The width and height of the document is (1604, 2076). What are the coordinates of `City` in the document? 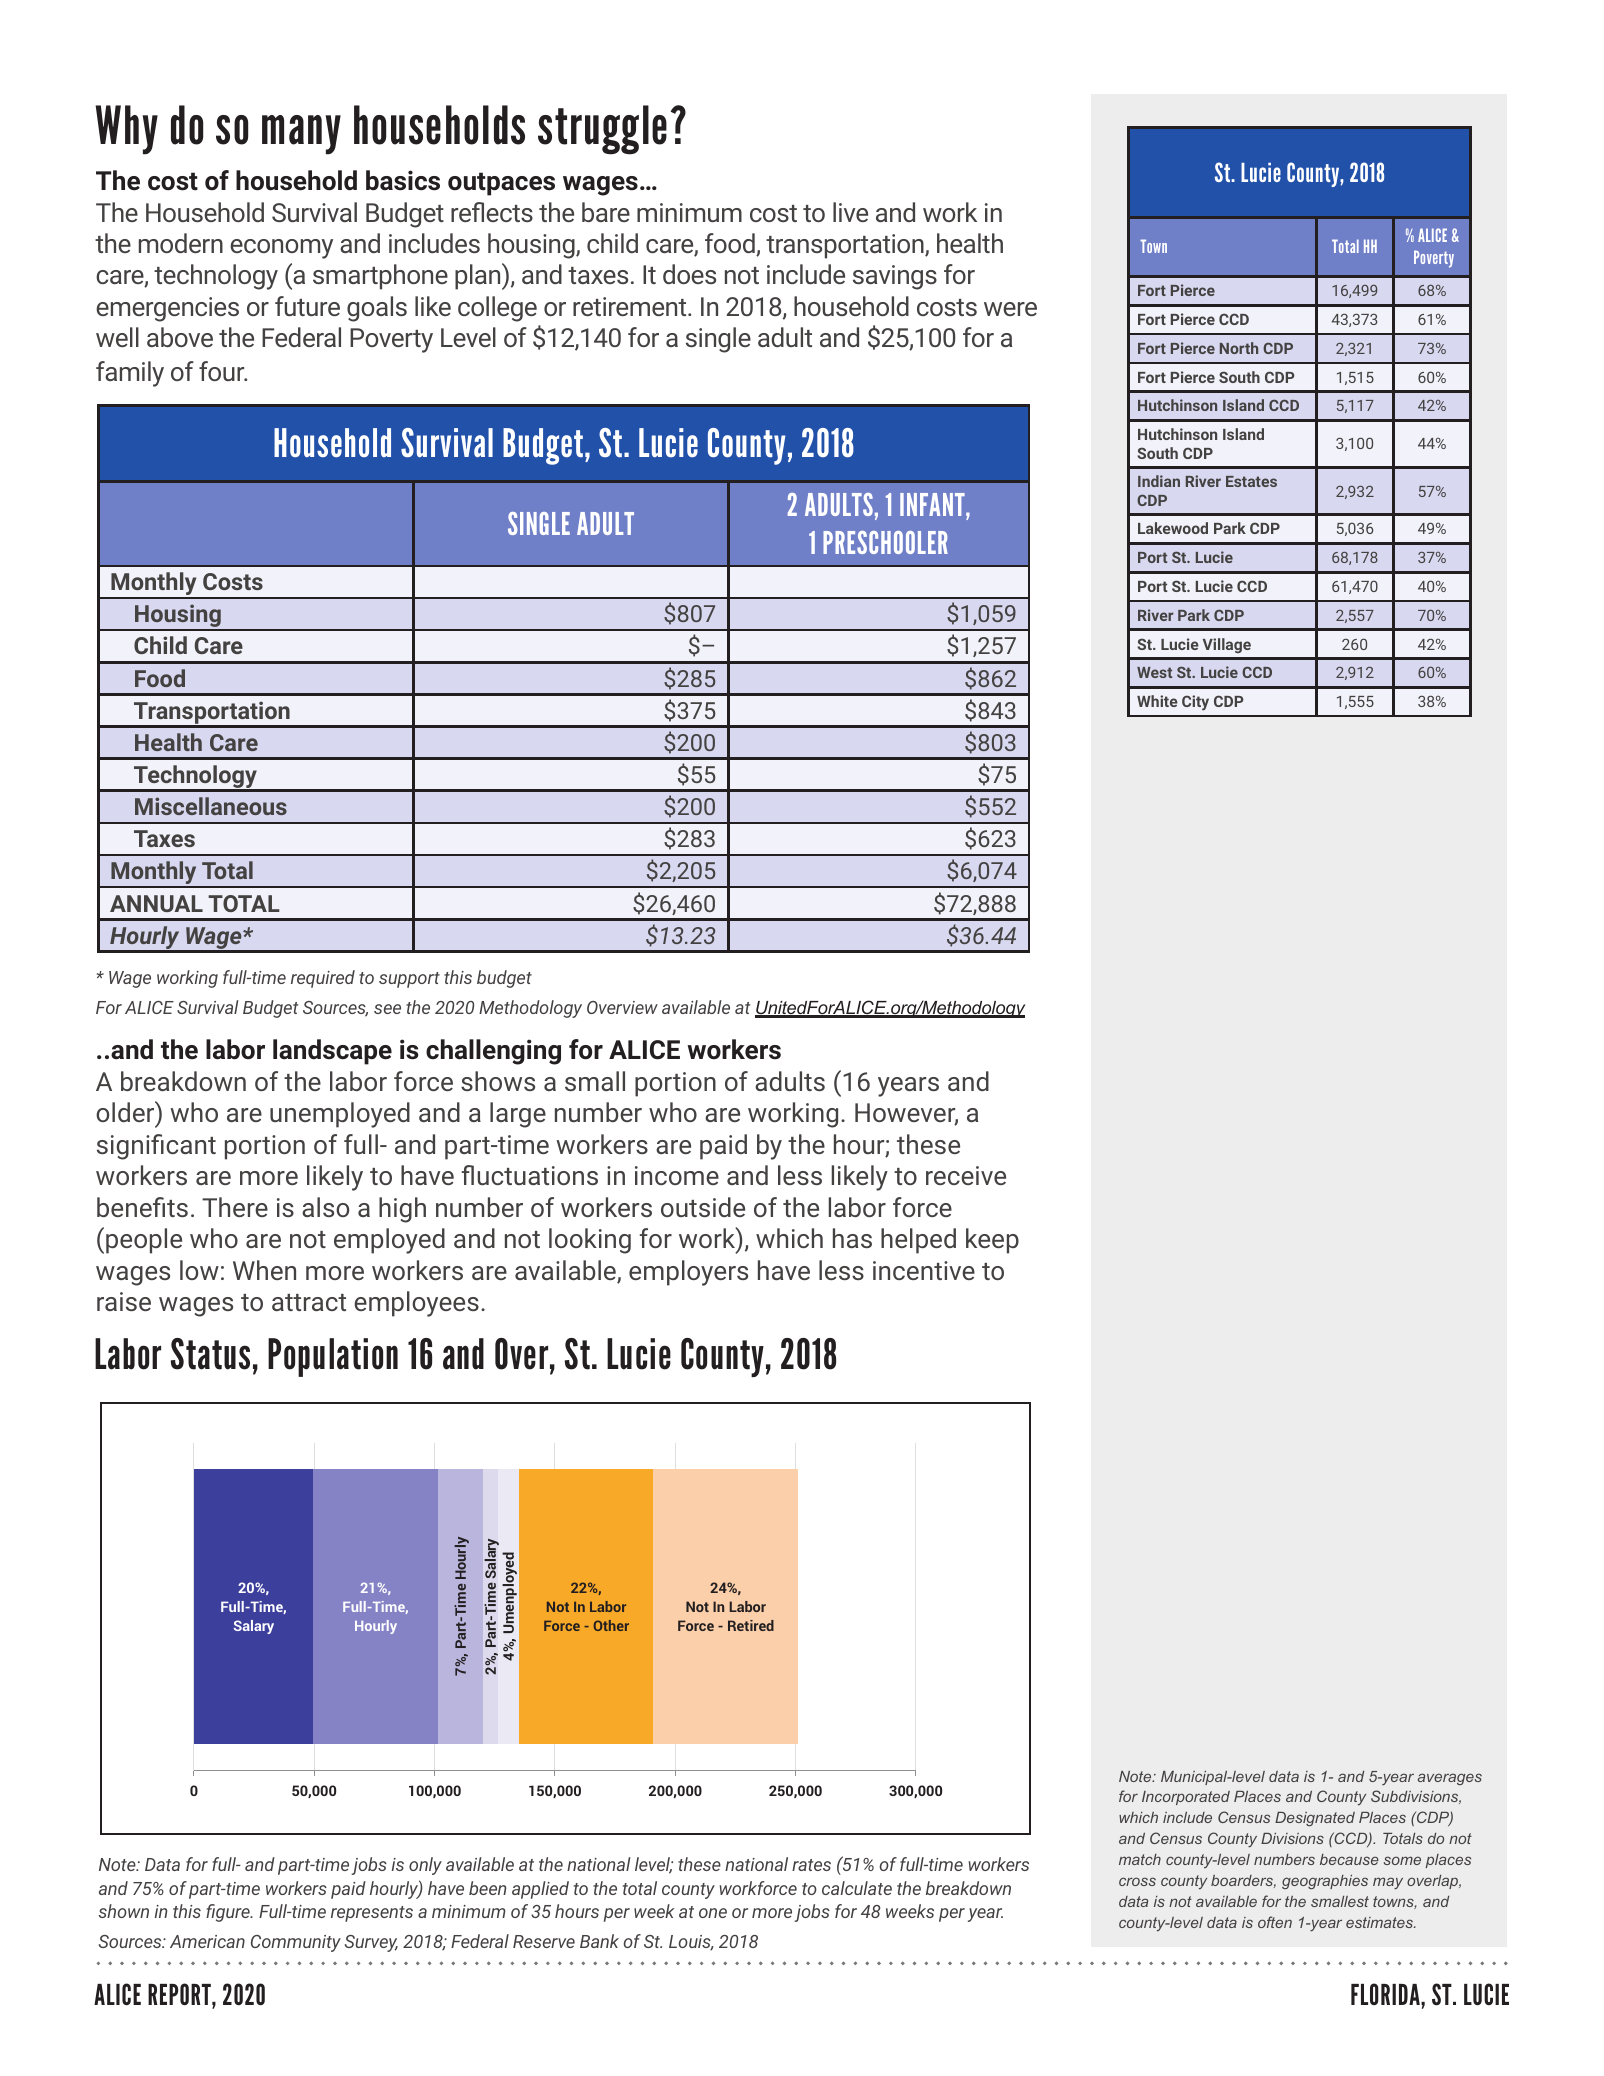 It's located at (1195, 703).
